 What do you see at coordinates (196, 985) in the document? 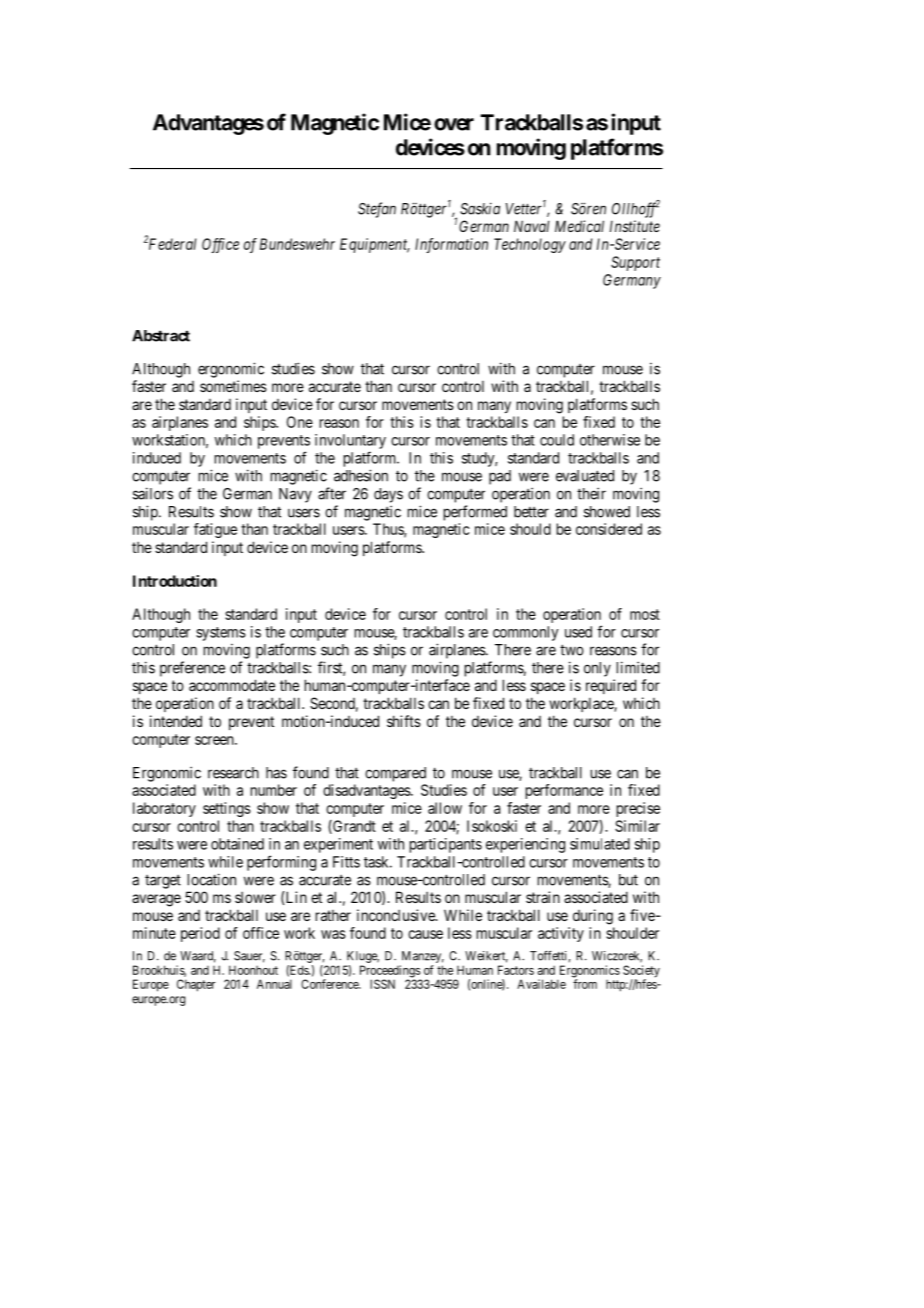
I see `Chapter` at bounding box center [196, 985].
